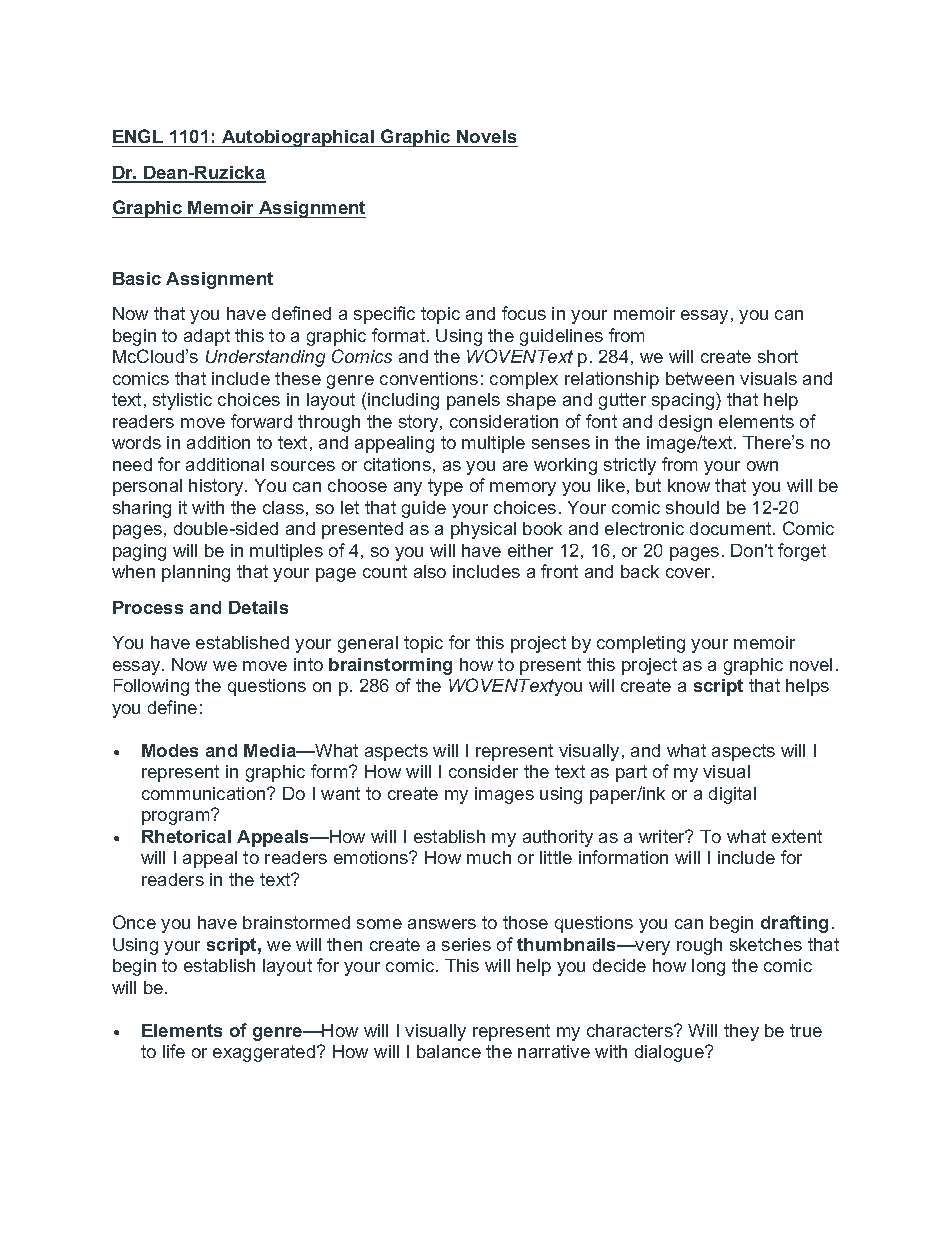  What do you see at coordinates (174, 1051) in the screenshot?
I see `life` at bounding box center [174, 1051].
